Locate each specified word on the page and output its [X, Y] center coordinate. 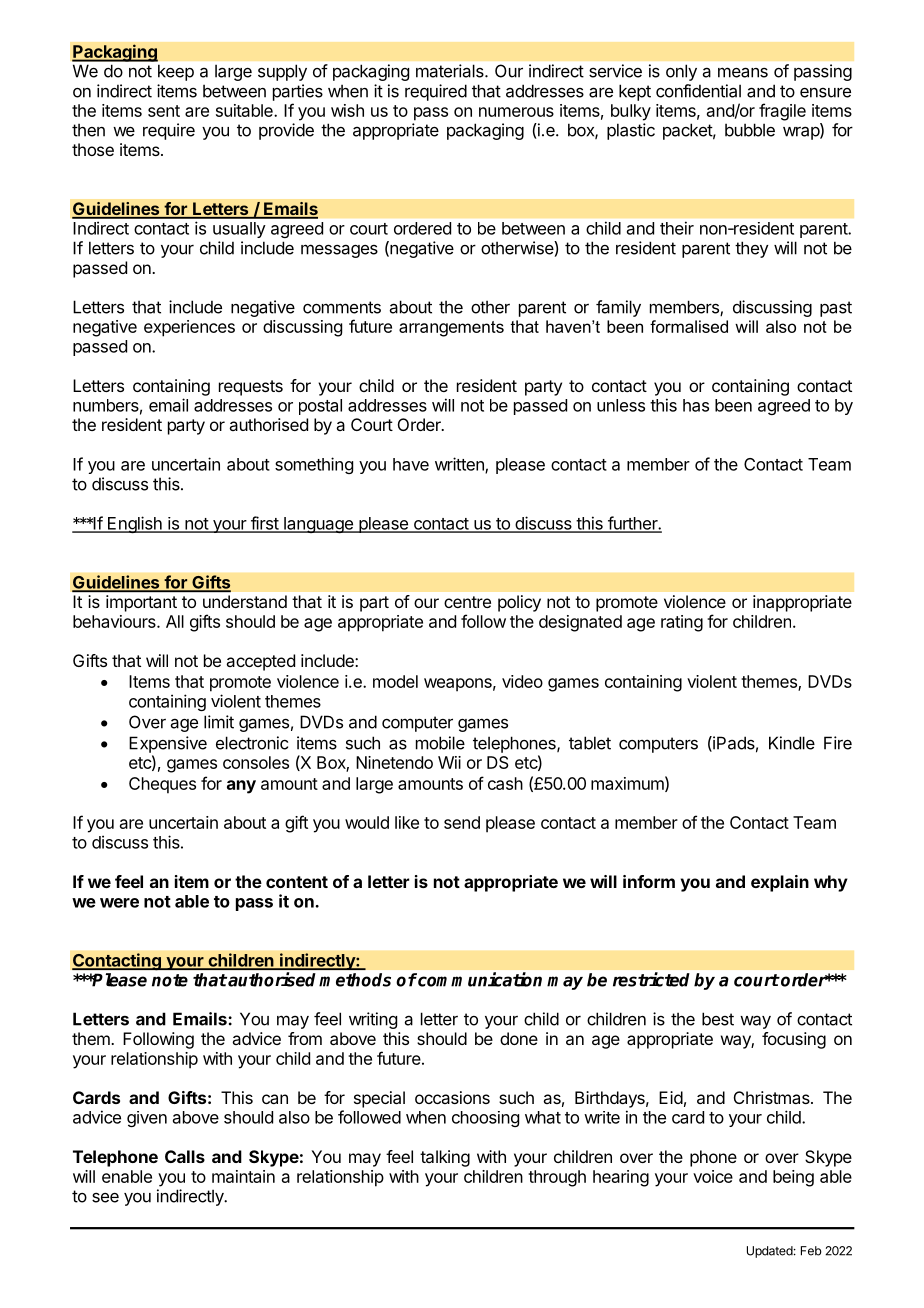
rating [682, 623]
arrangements [451, 329]
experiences [189, 328]
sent [164, 111]
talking [445, 1158]
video [522, 681]
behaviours [115, 621]
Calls [185, 1156]
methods [355, 980]
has [696, 405]
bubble [750, 130]
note [170, 980]
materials [451, 71]
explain [780, 883]
